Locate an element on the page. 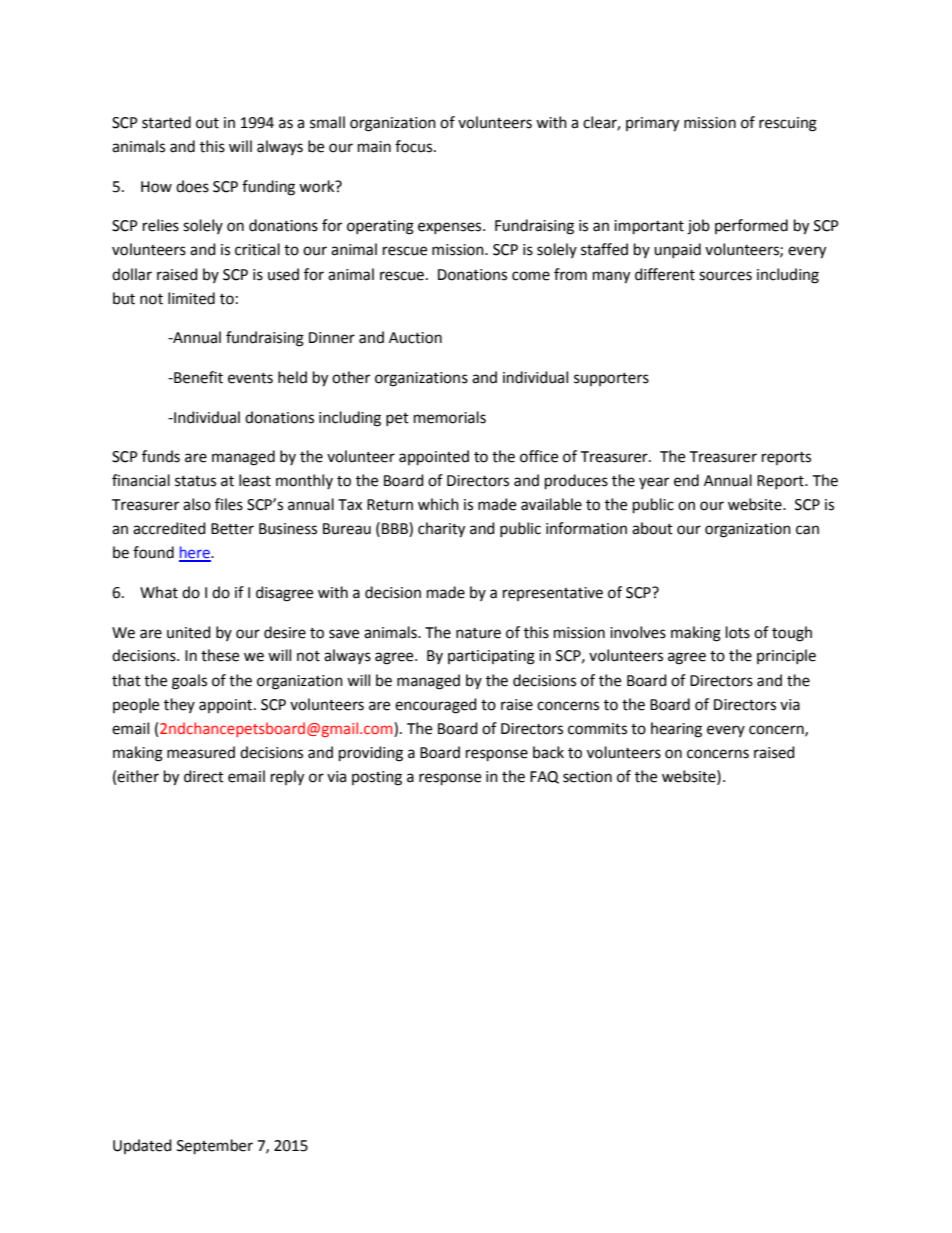 This image has width=952, height=1233. focus is located at coordinates (415, 146).
